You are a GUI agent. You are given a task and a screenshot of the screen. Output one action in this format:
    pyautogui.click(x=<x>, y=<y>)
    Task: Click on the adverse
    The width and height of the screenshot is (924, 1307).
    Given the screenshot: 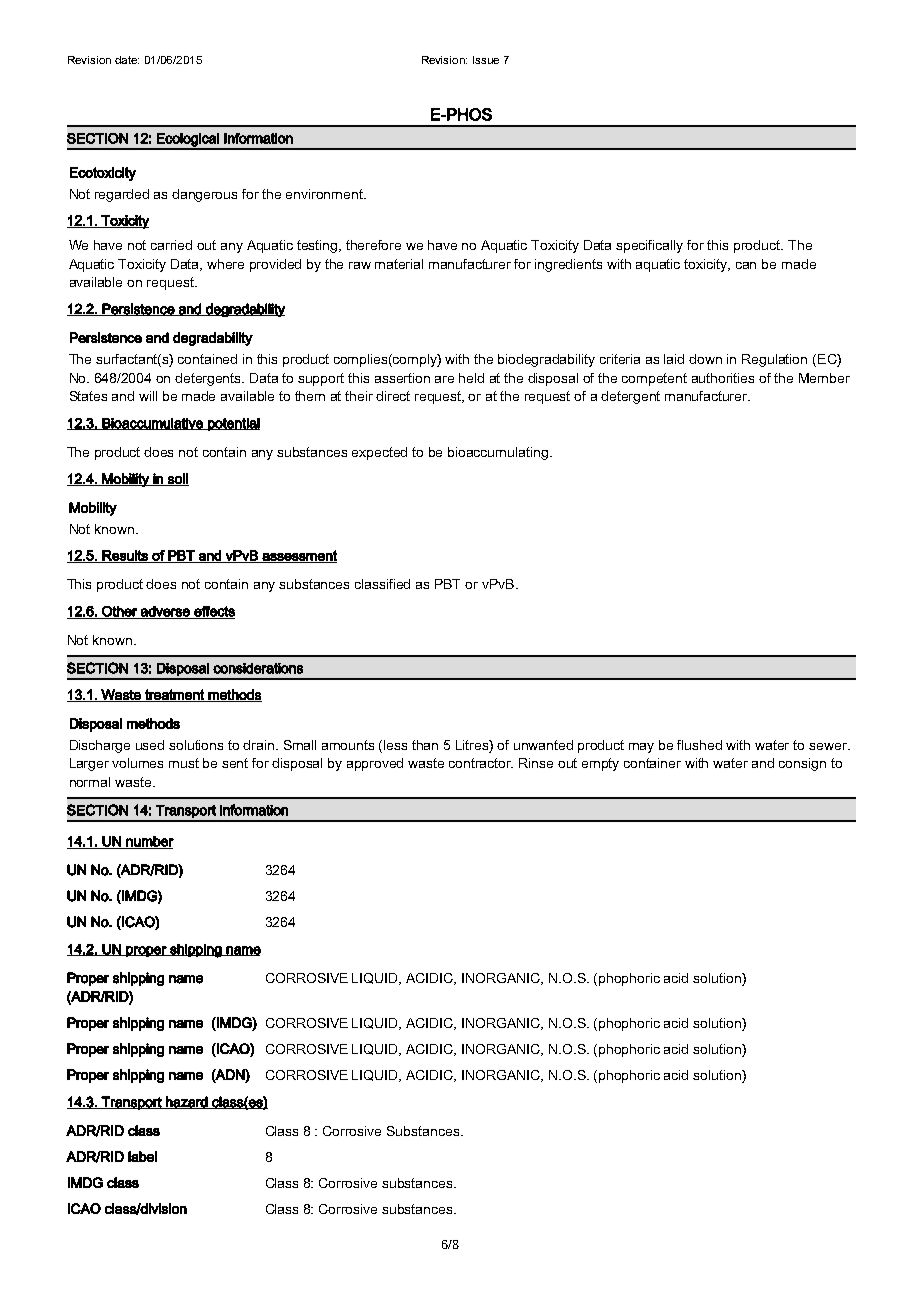 What is the action you would take?
    pyautogui.click(x=165, y=612)
